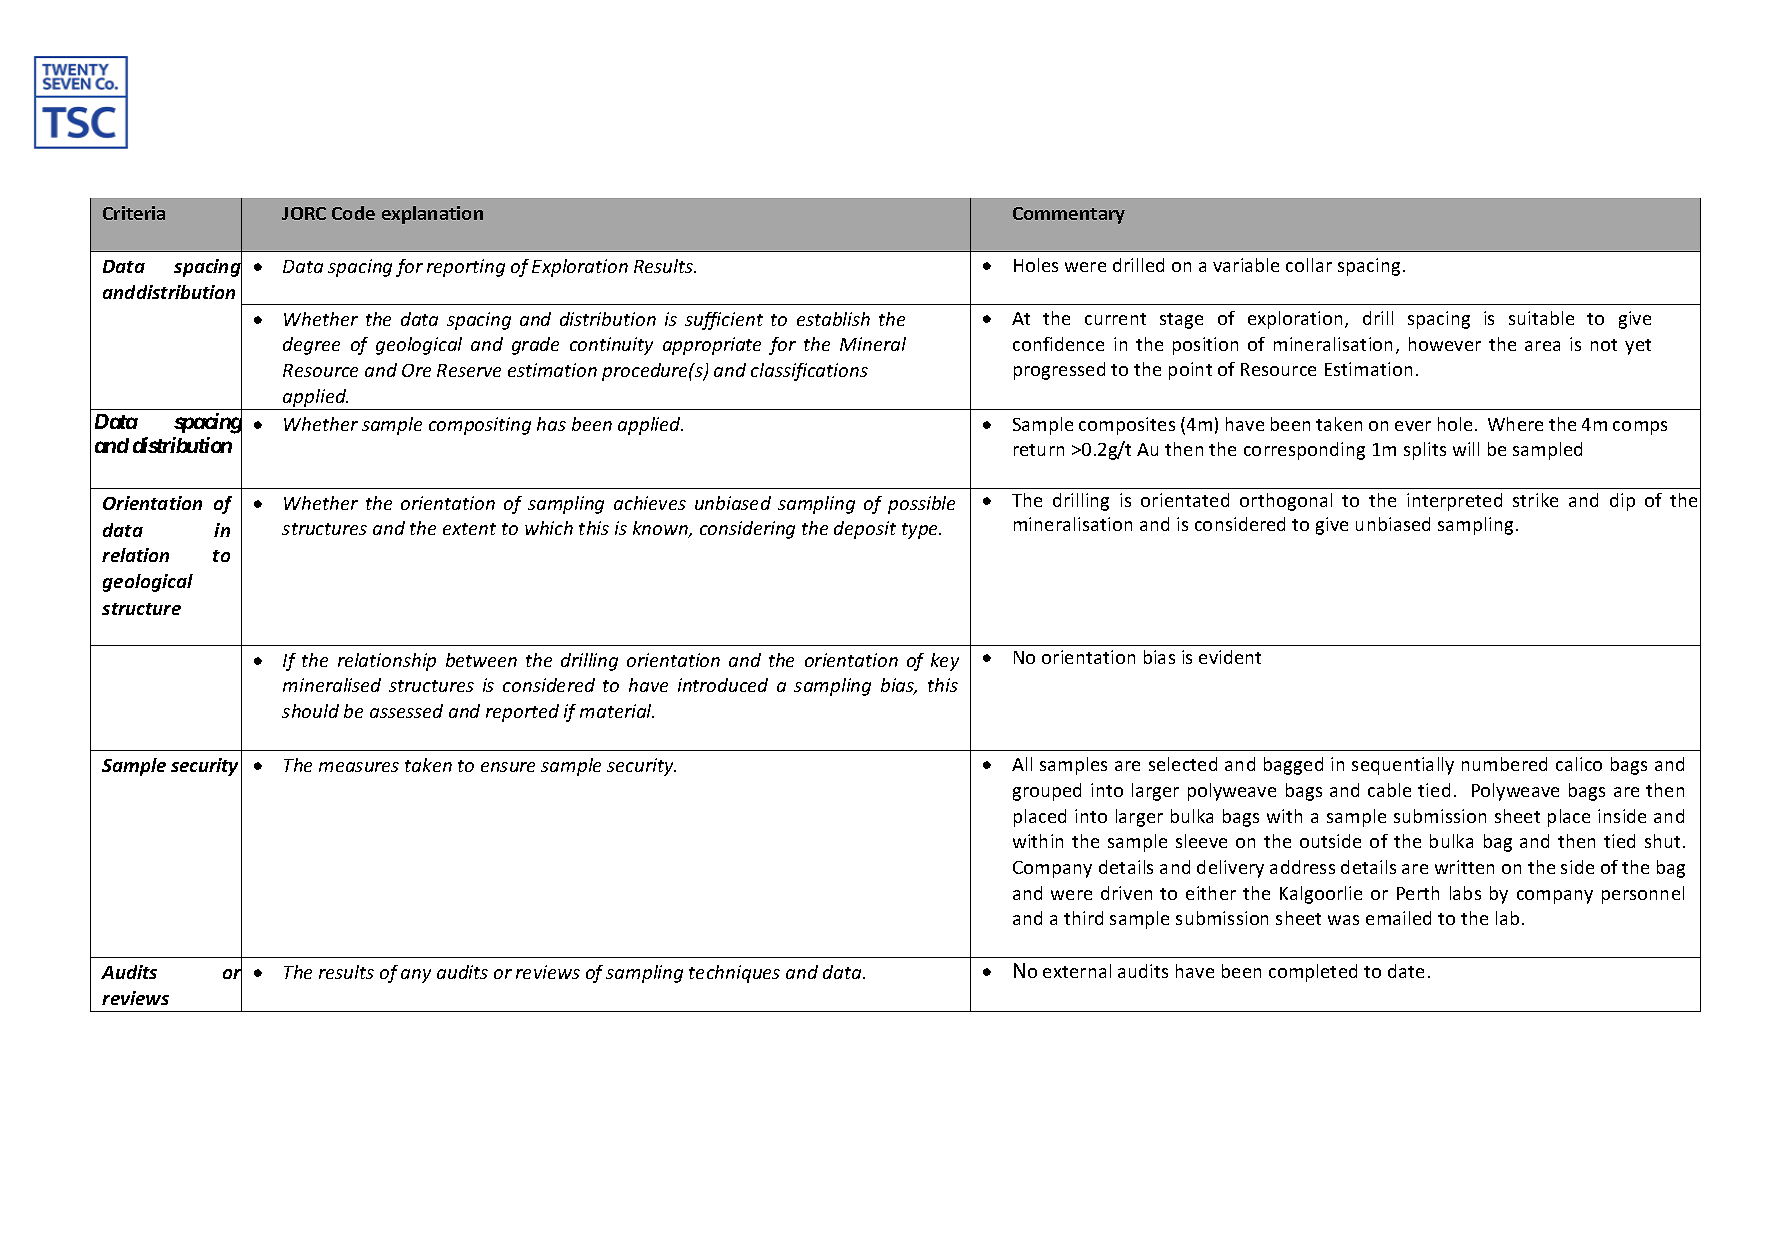 The image size is (1768, 1251). Describe the element at coordinates (1309, 265) in the screenshot. I see `collar` at that location.
